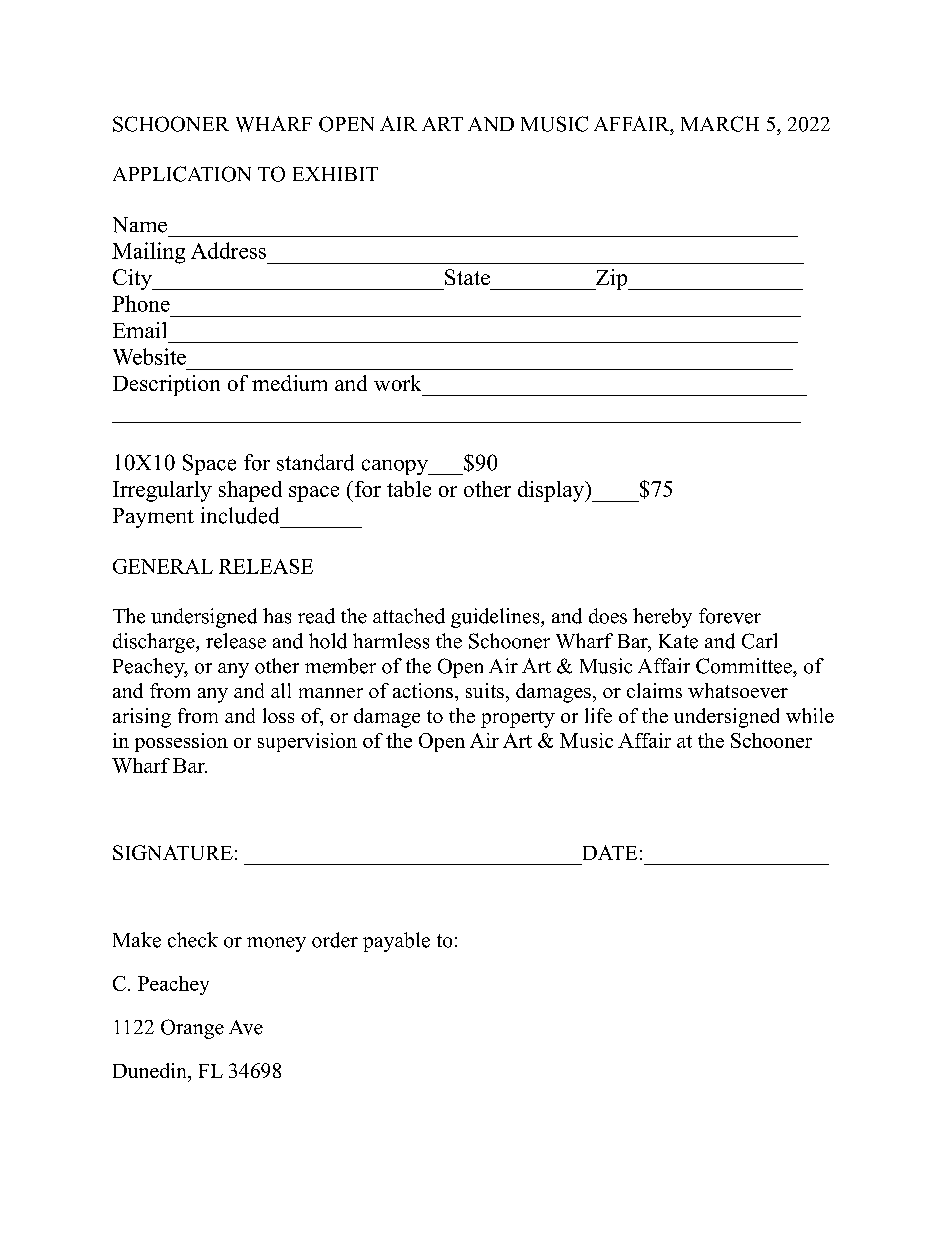  Describe the element at coordinates (409, 489) in the screenshot. I see `table` at that location.
